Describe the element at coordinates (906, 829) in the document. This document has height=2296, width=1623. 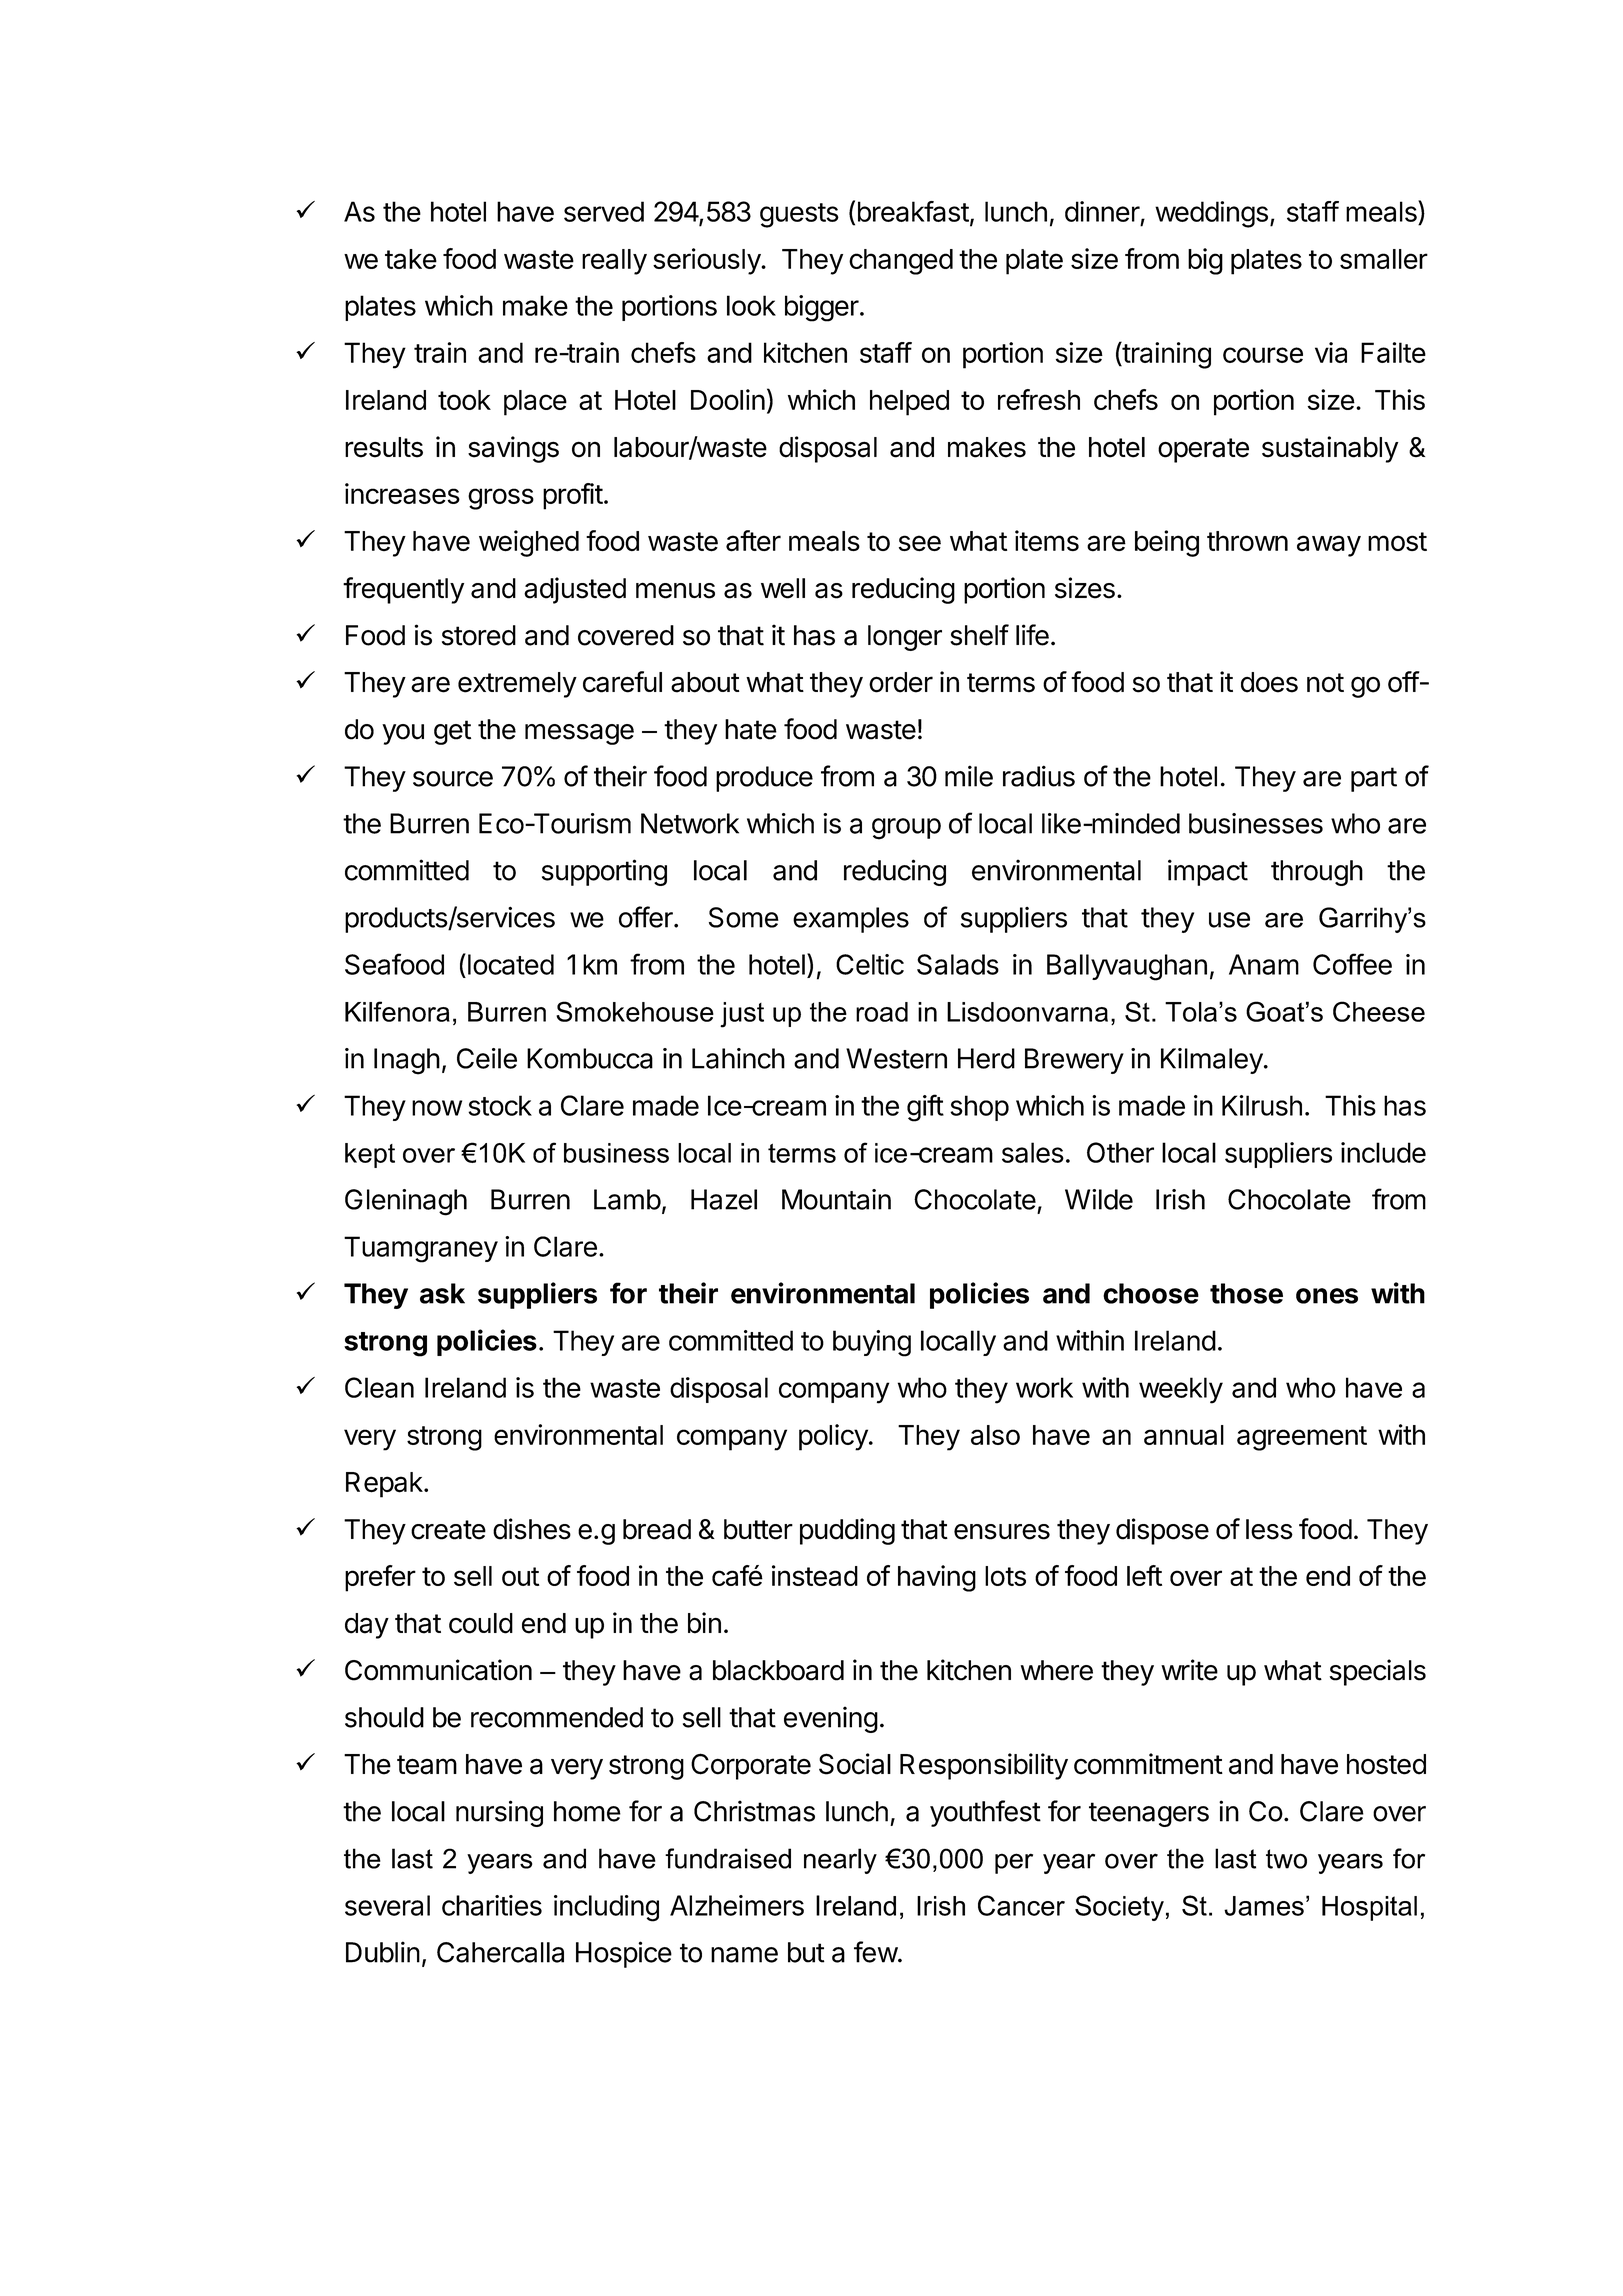
I see `group` at that location.
